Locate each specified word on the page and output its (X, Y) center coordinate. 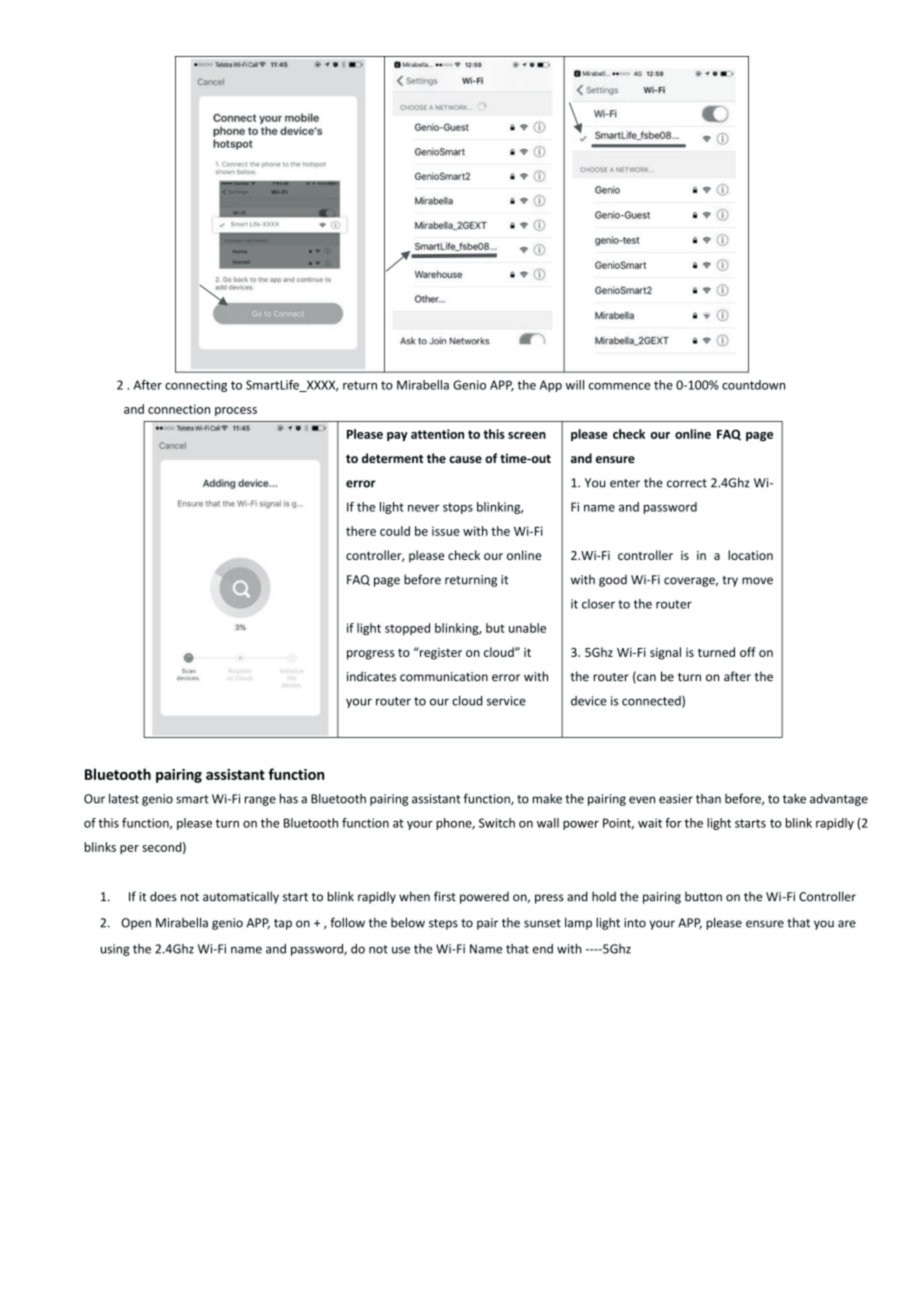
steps (443, 924)
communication (444, 677)
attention (437, 434)
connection (179, 409)
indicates (371, 676)
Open (136, 924)
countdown (753, 385)
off (748, 652)
